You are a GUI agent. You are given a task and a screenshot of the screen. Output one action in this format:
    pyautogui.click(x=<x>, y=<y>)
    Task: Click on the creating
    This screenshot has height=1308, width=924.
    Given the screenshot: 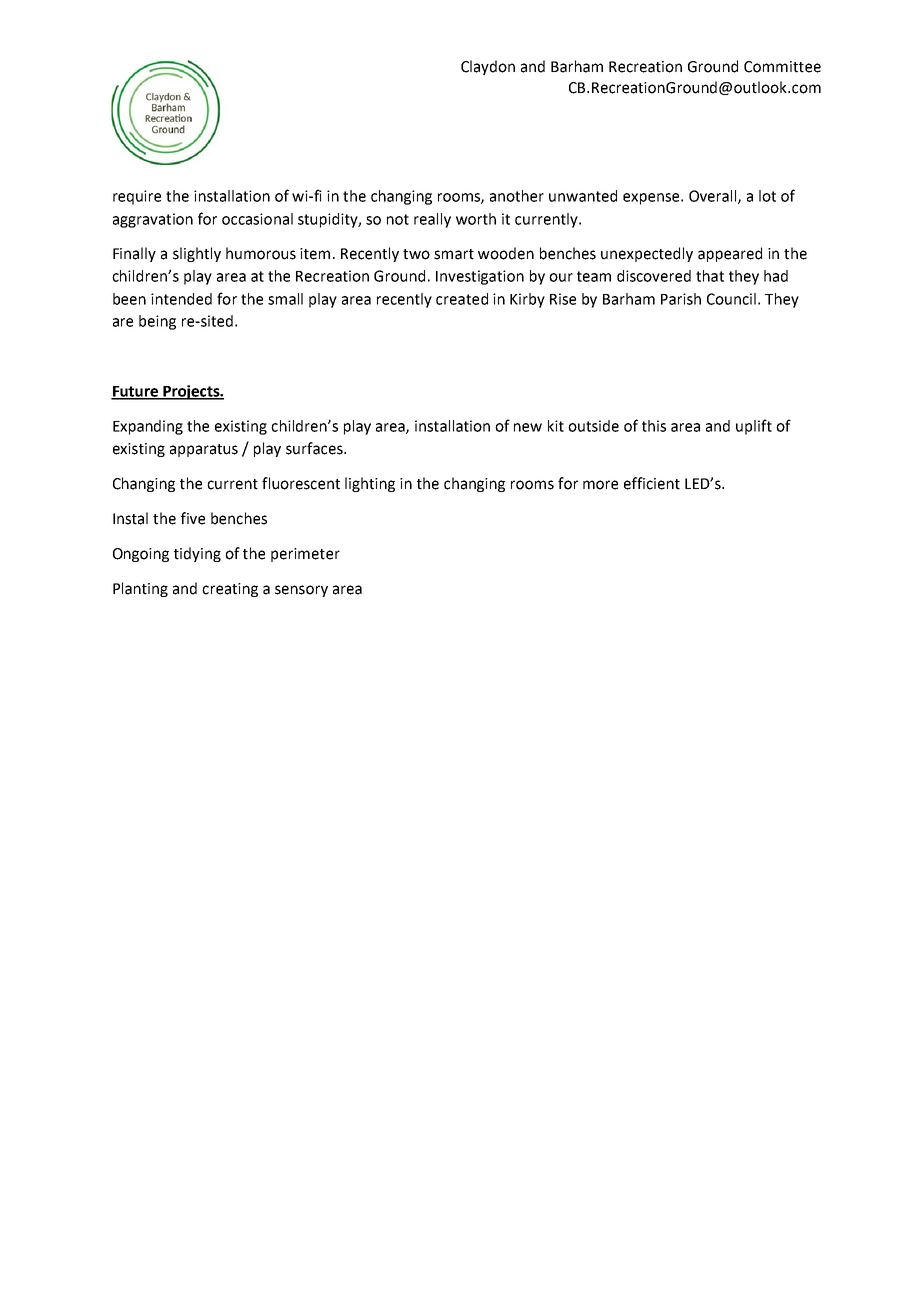 What is the action you would take?
    pyautogui.click(x=230, y=590)
